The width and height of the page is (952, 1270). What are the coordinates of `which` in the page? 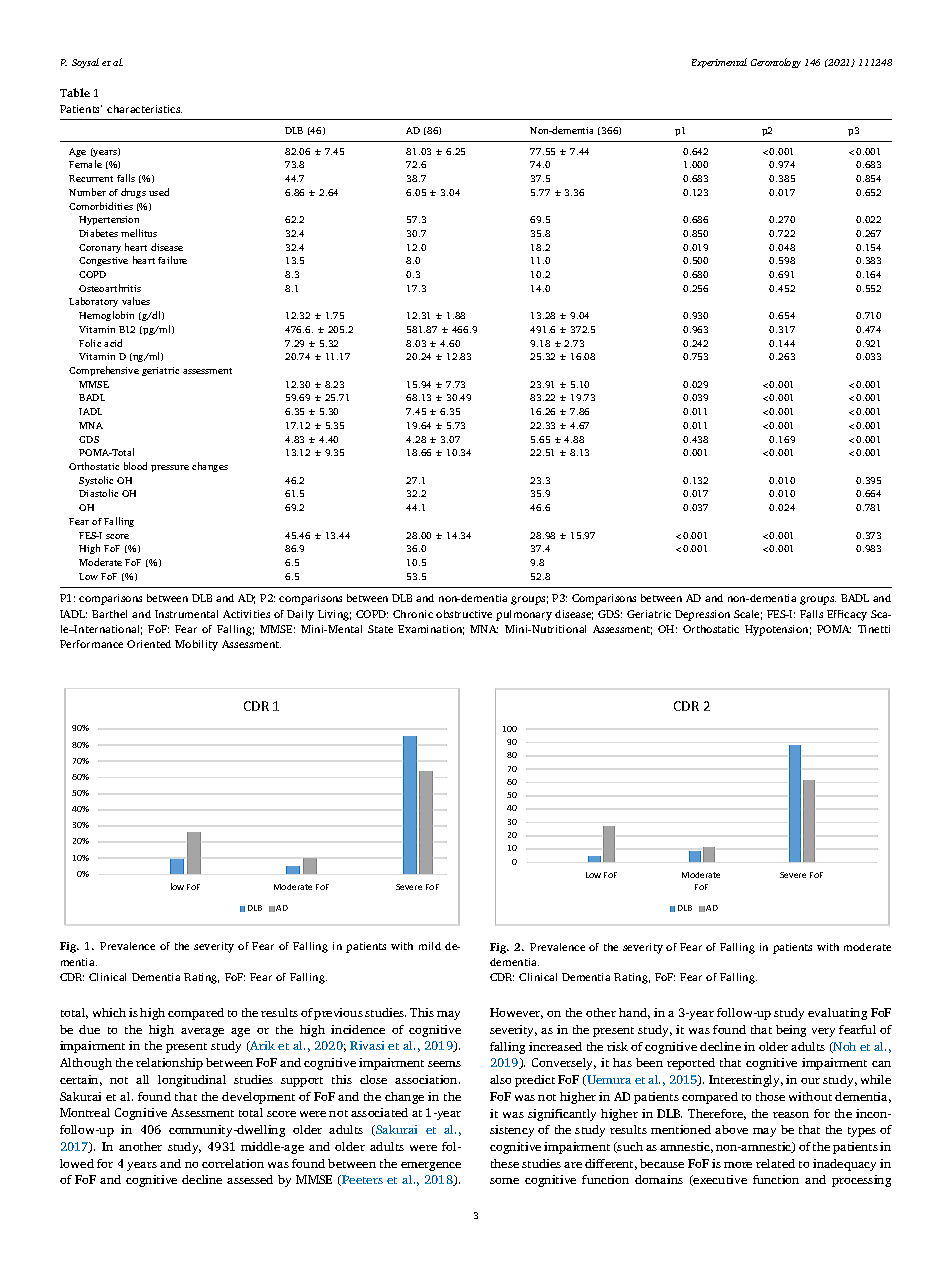 It's located at (109, 1012).
